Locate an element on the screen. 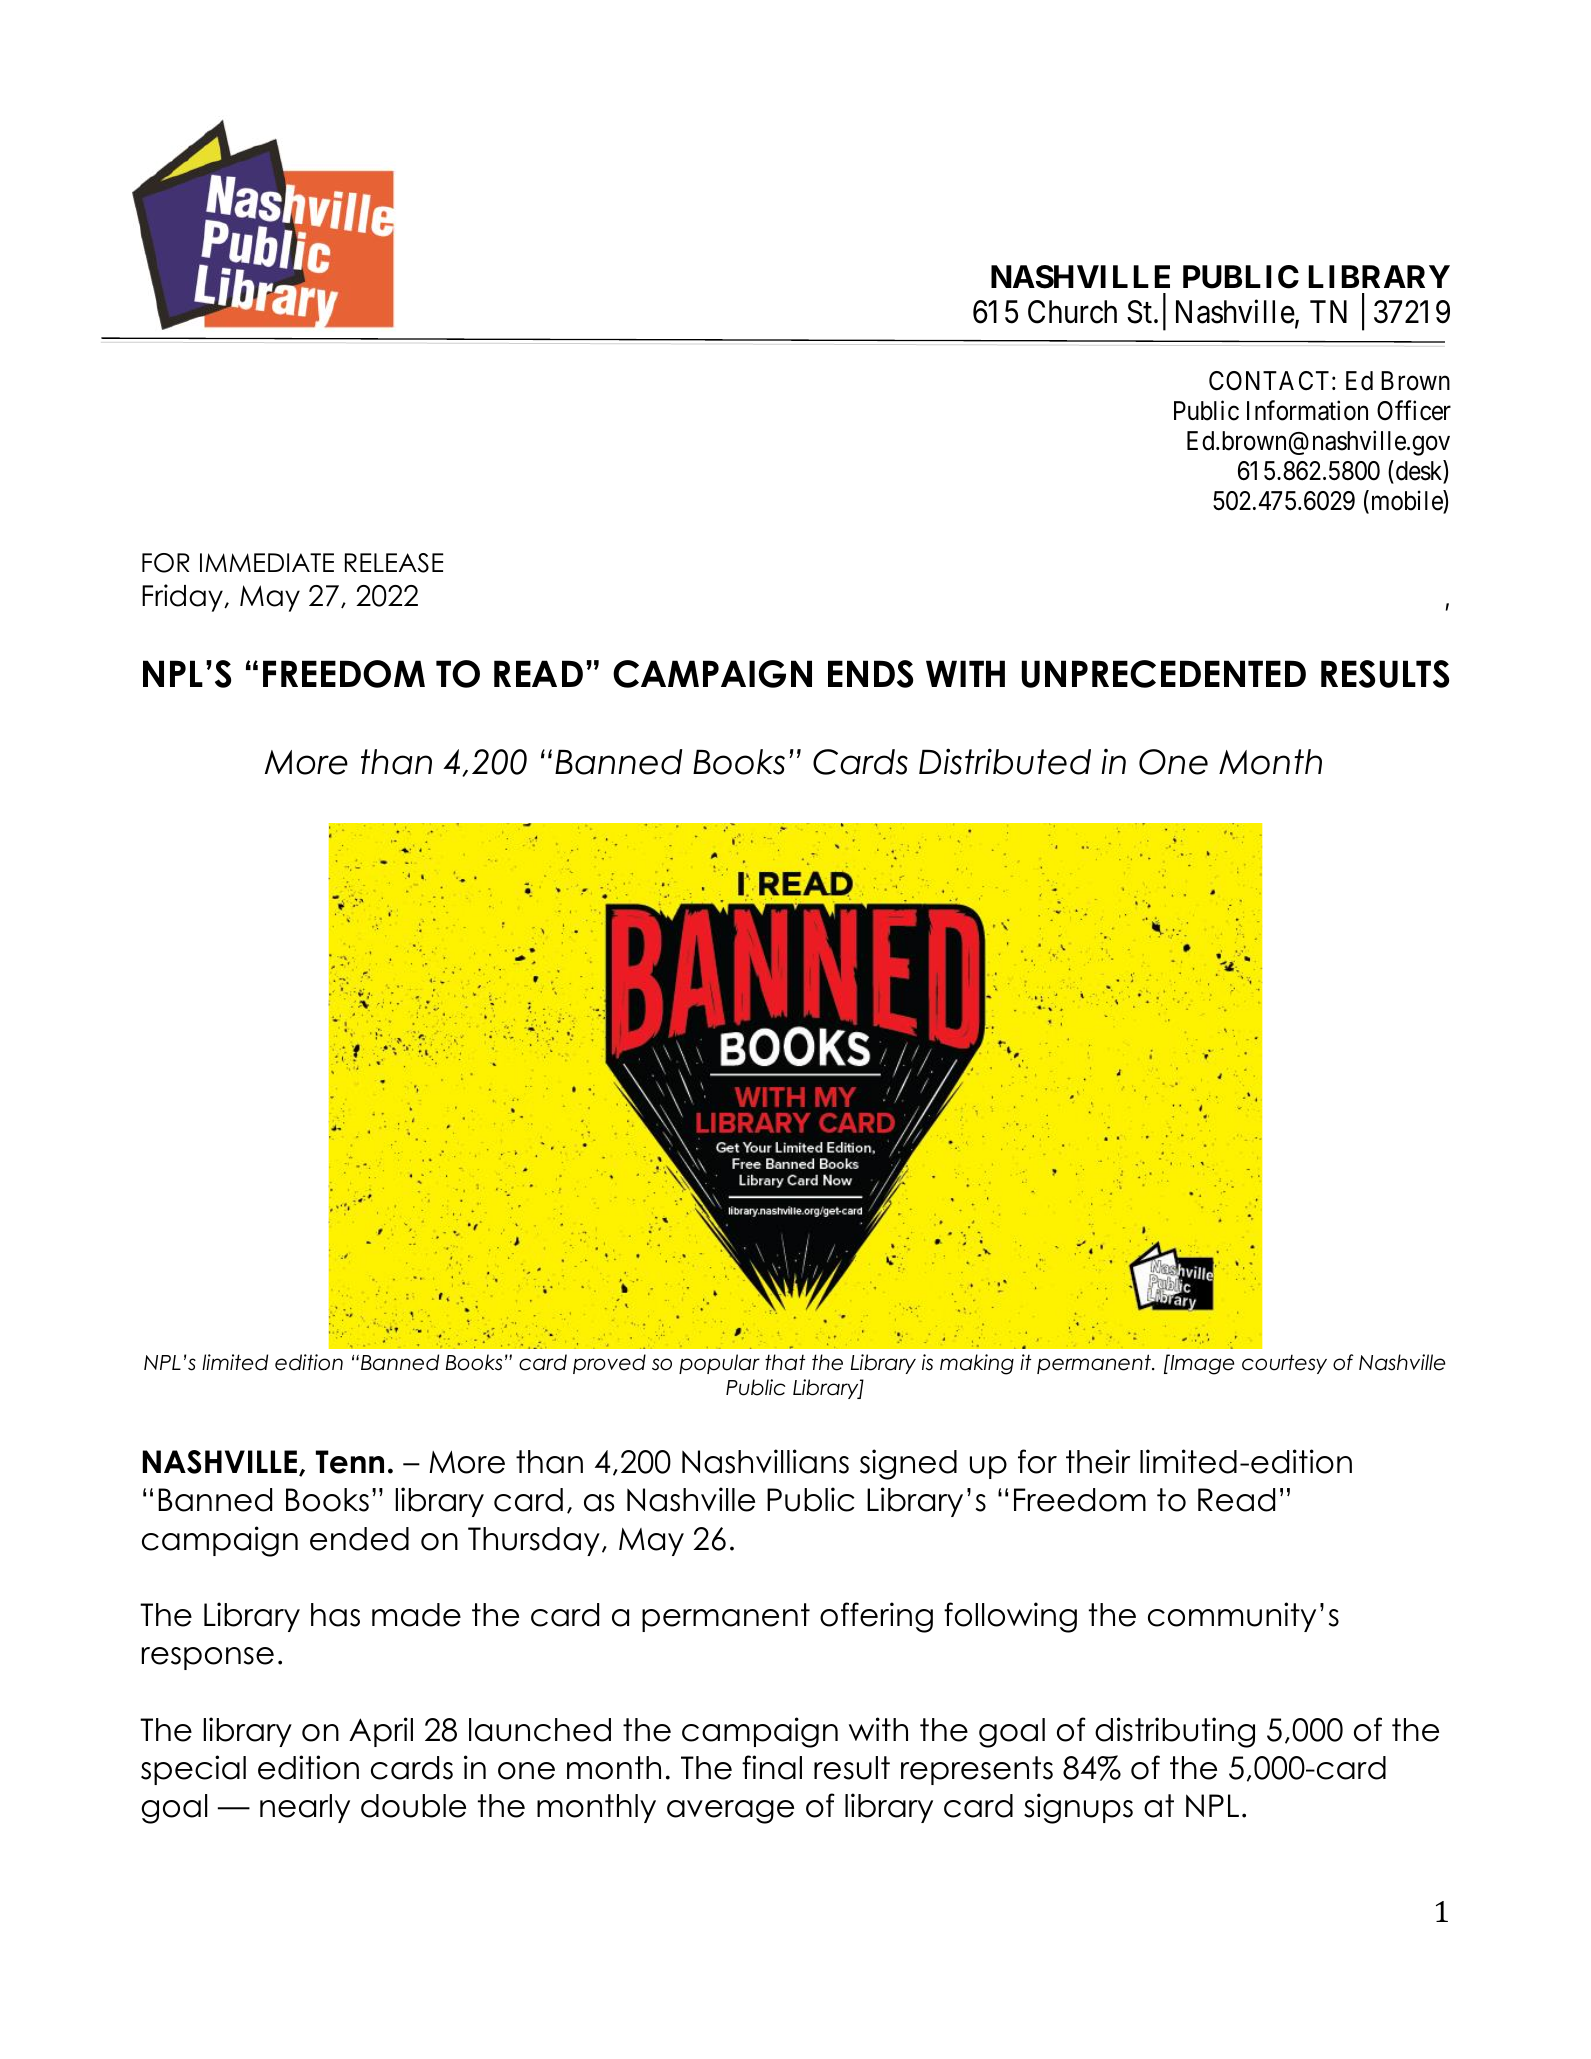 This screenshot has height=2059, width=1591. distributing is located at coordinates (1175, 1732).
